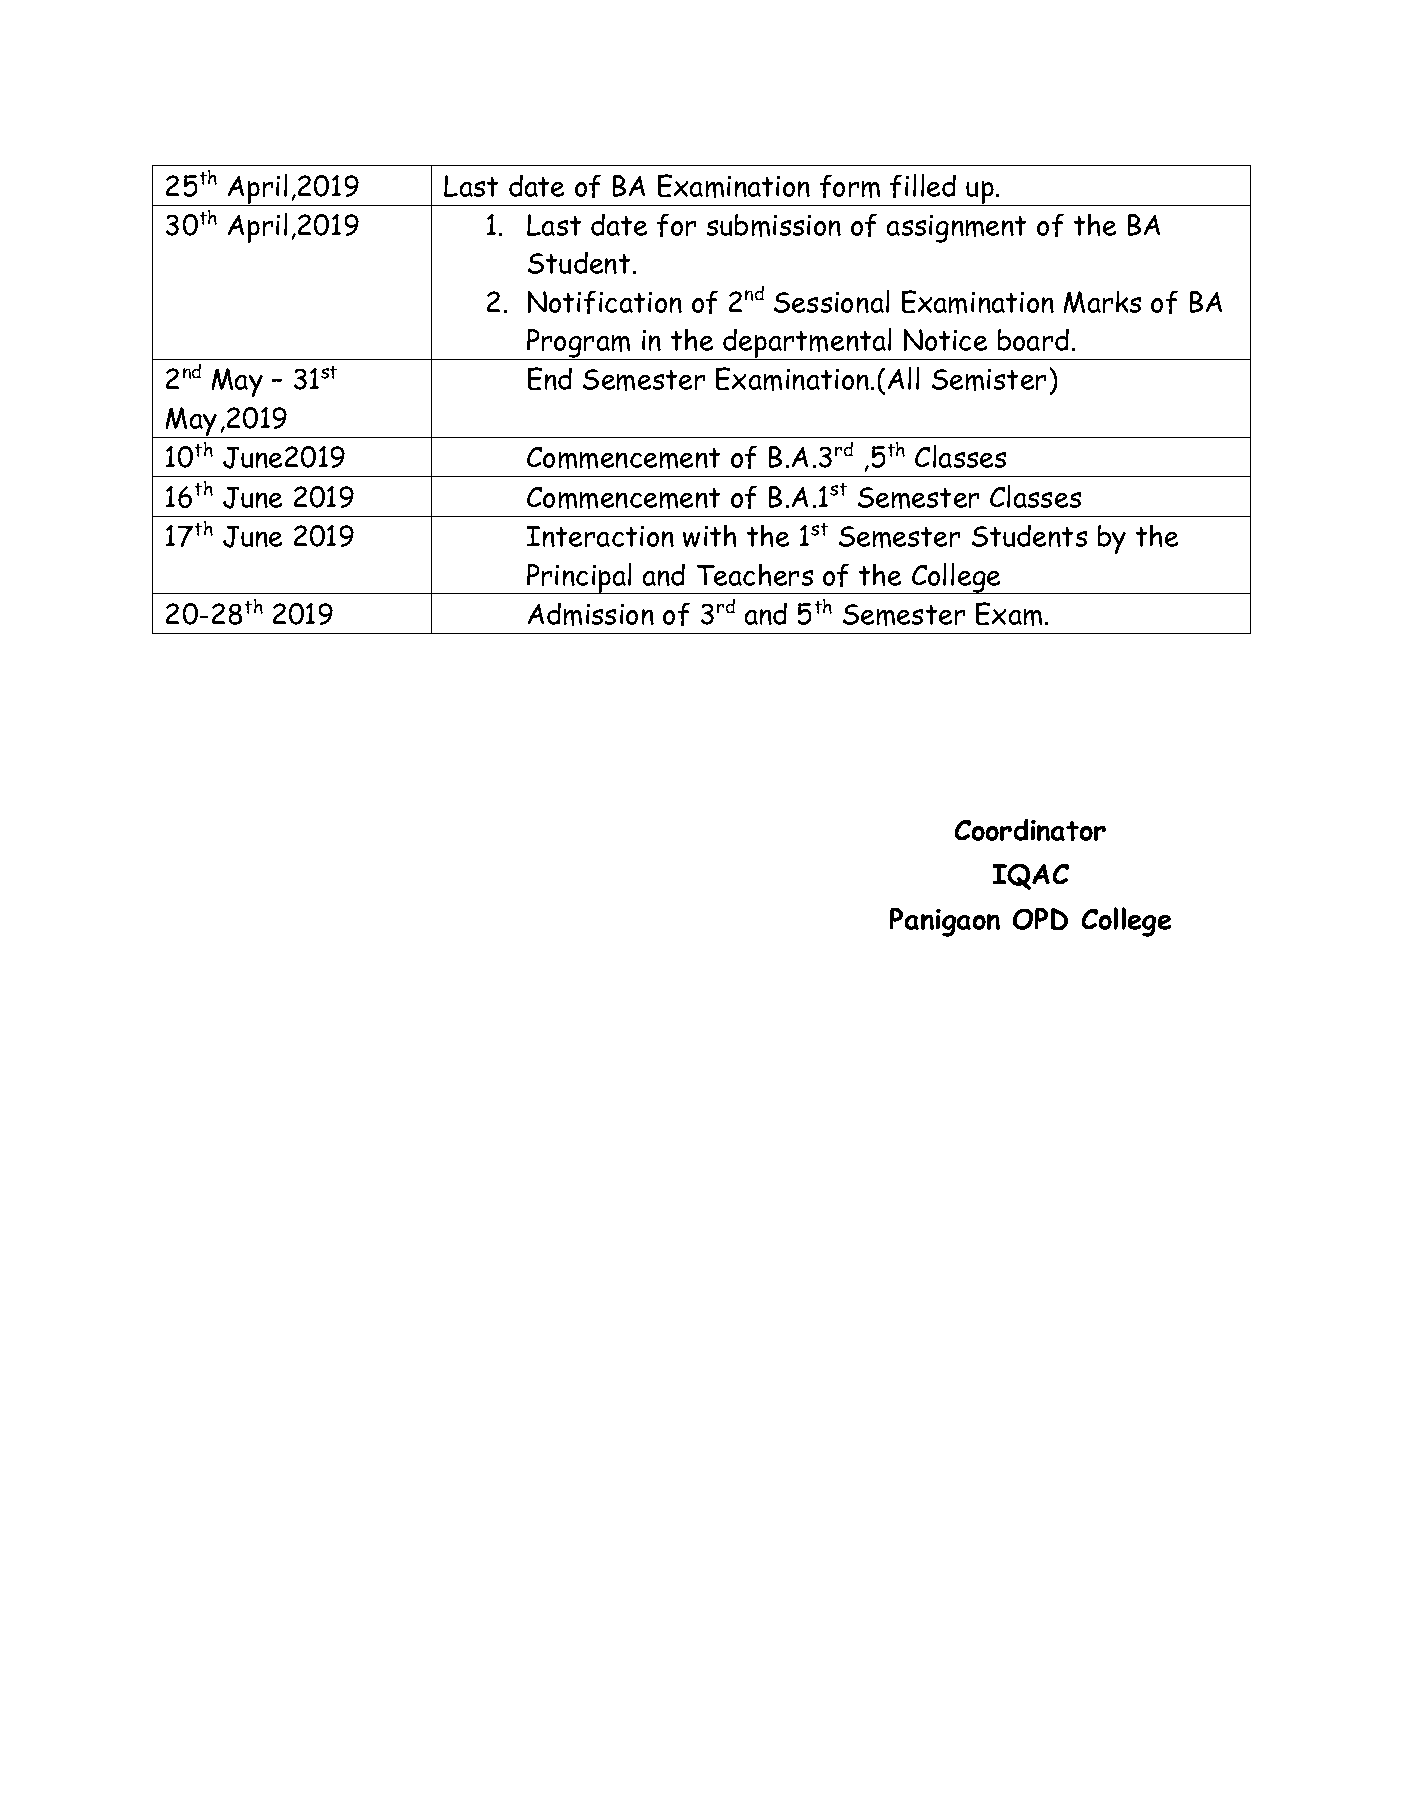 The image size is (1402, 1814). What do you see at coordinates (605, 302) in the page?
I see `Notification` at bounding box center [605, 302].
